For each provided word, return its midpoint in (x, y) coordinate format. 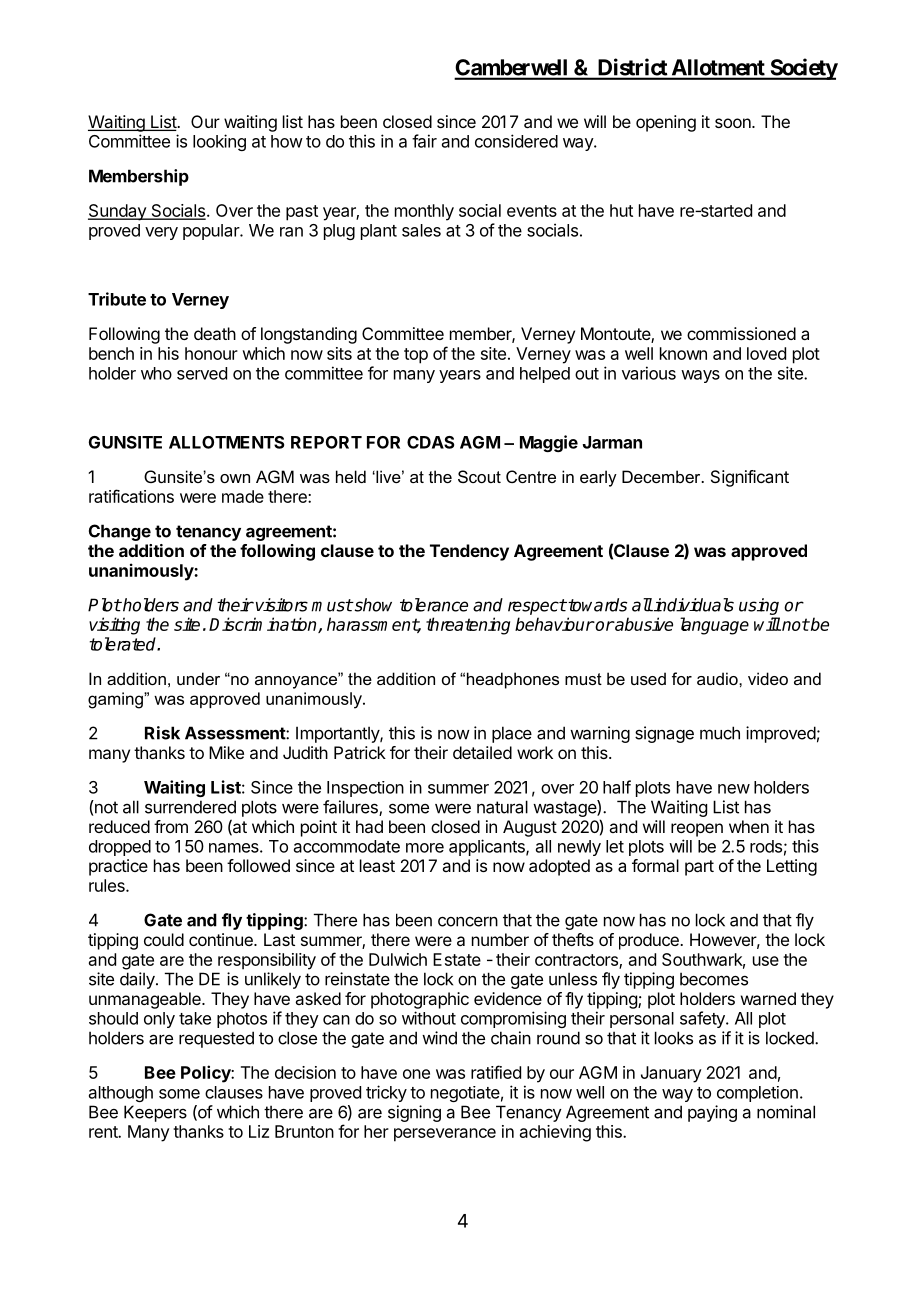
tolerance (434, 605)
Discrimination (264, 625)
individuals (693, 605)
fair (424, 141)
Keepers (155, 1113)
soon (734, 123)
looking (219, 142)
